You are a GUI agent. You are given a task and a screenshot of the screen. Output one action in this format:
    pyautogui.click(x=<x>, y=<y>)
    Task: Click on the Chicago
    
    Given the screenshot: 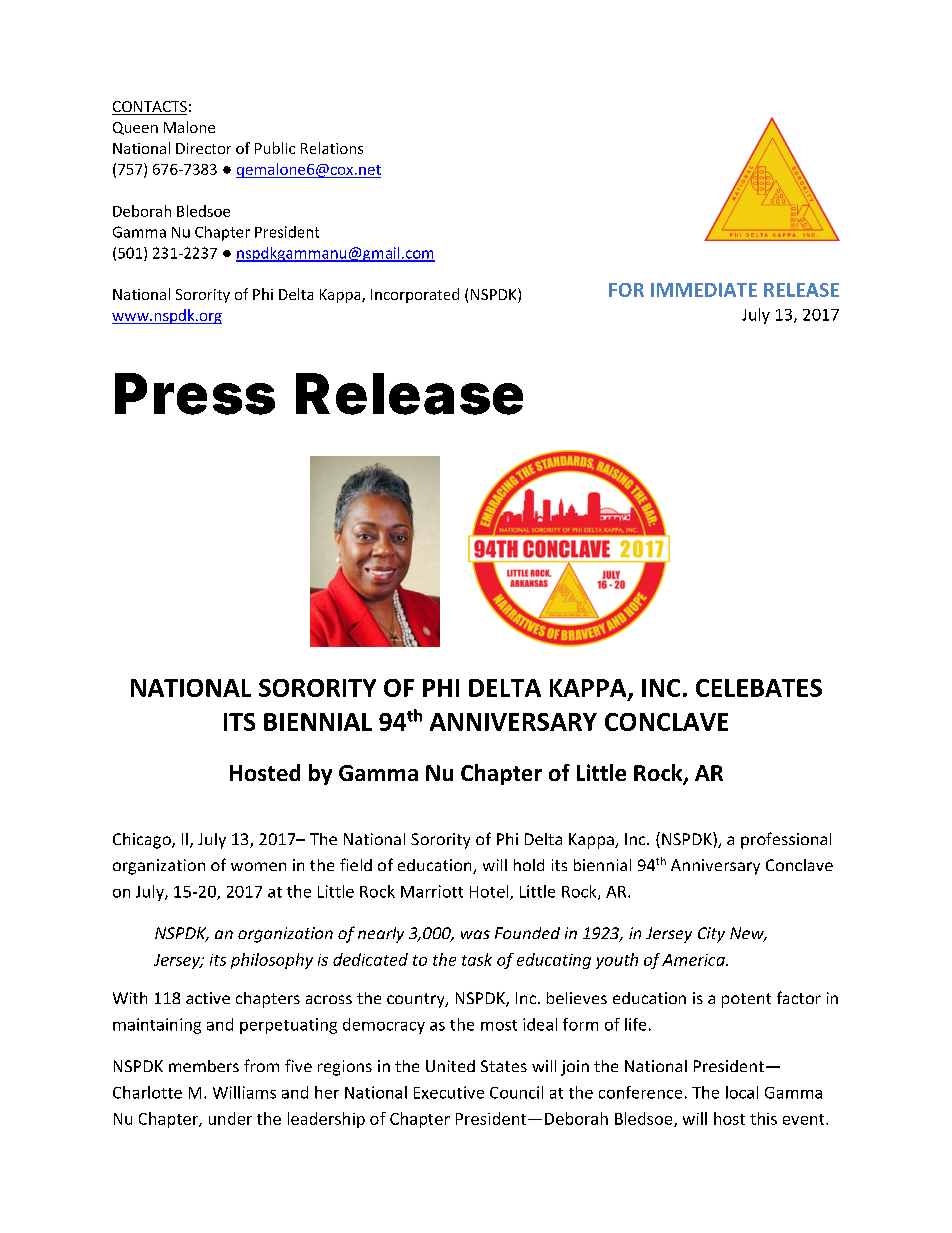 What is the action you would take?
    pyautogui.click(x=143, y=841)
